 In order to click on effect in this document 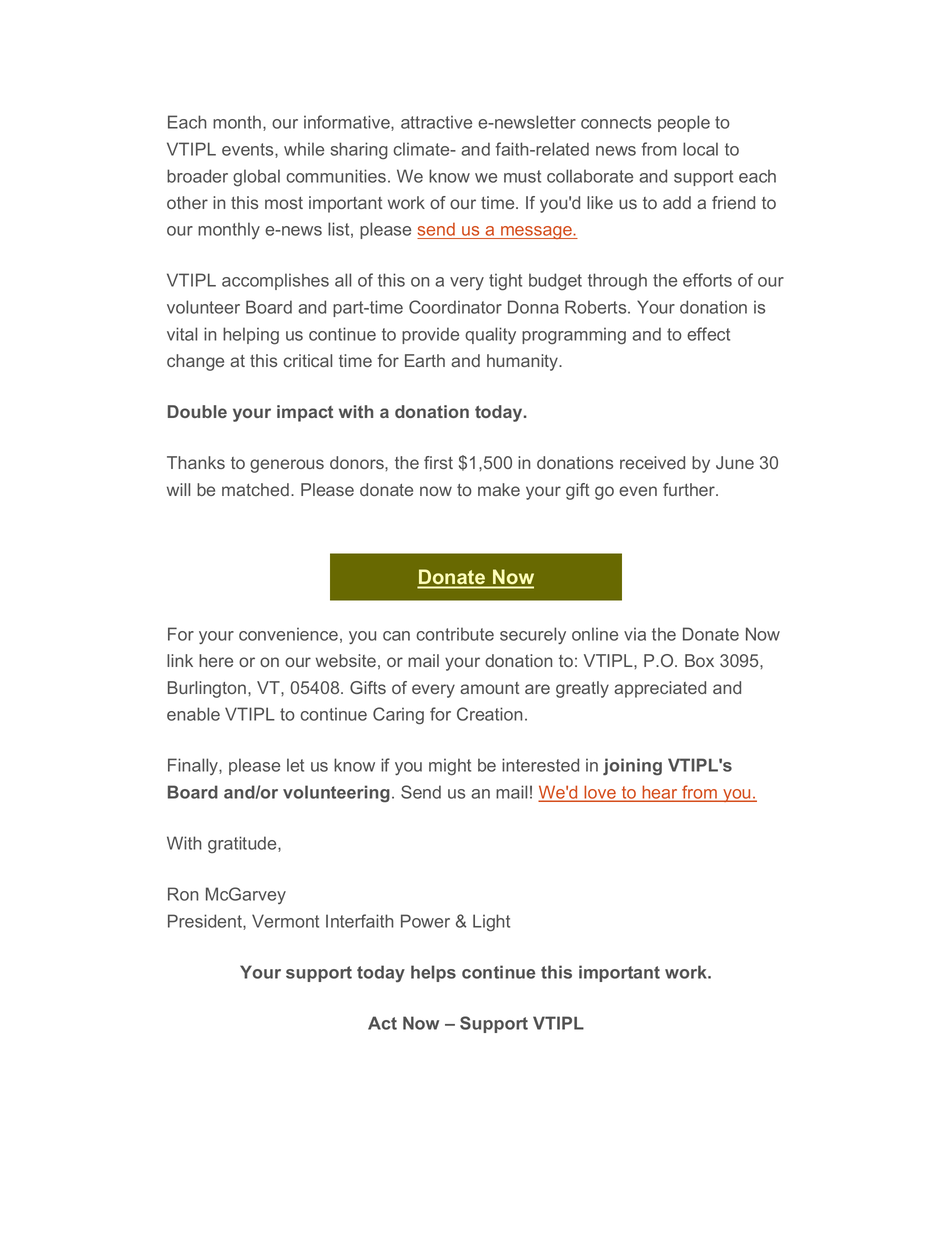, I will do `click(708, 334)`.
